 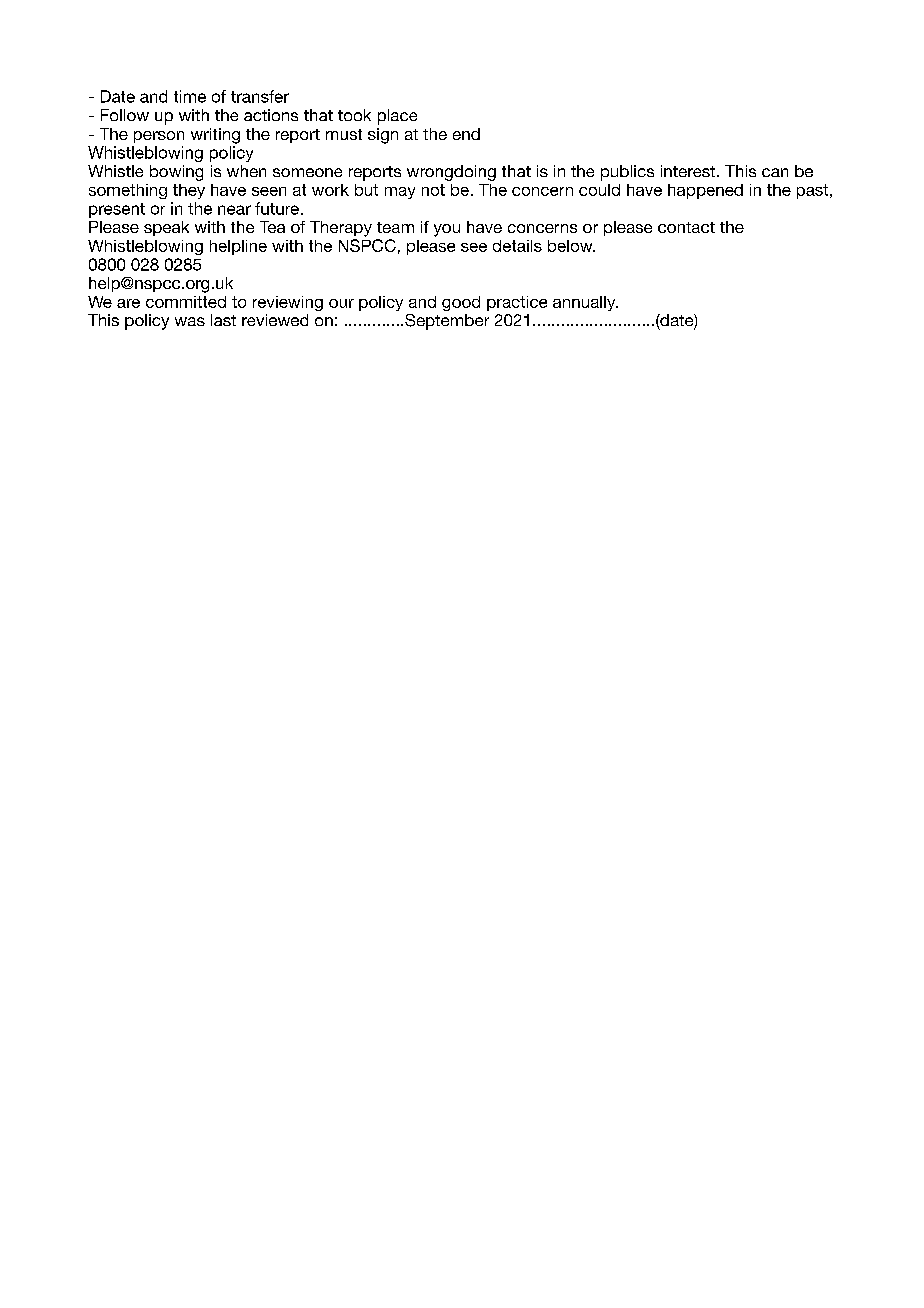 I want to click on speak, so click(x=166, y=228).
